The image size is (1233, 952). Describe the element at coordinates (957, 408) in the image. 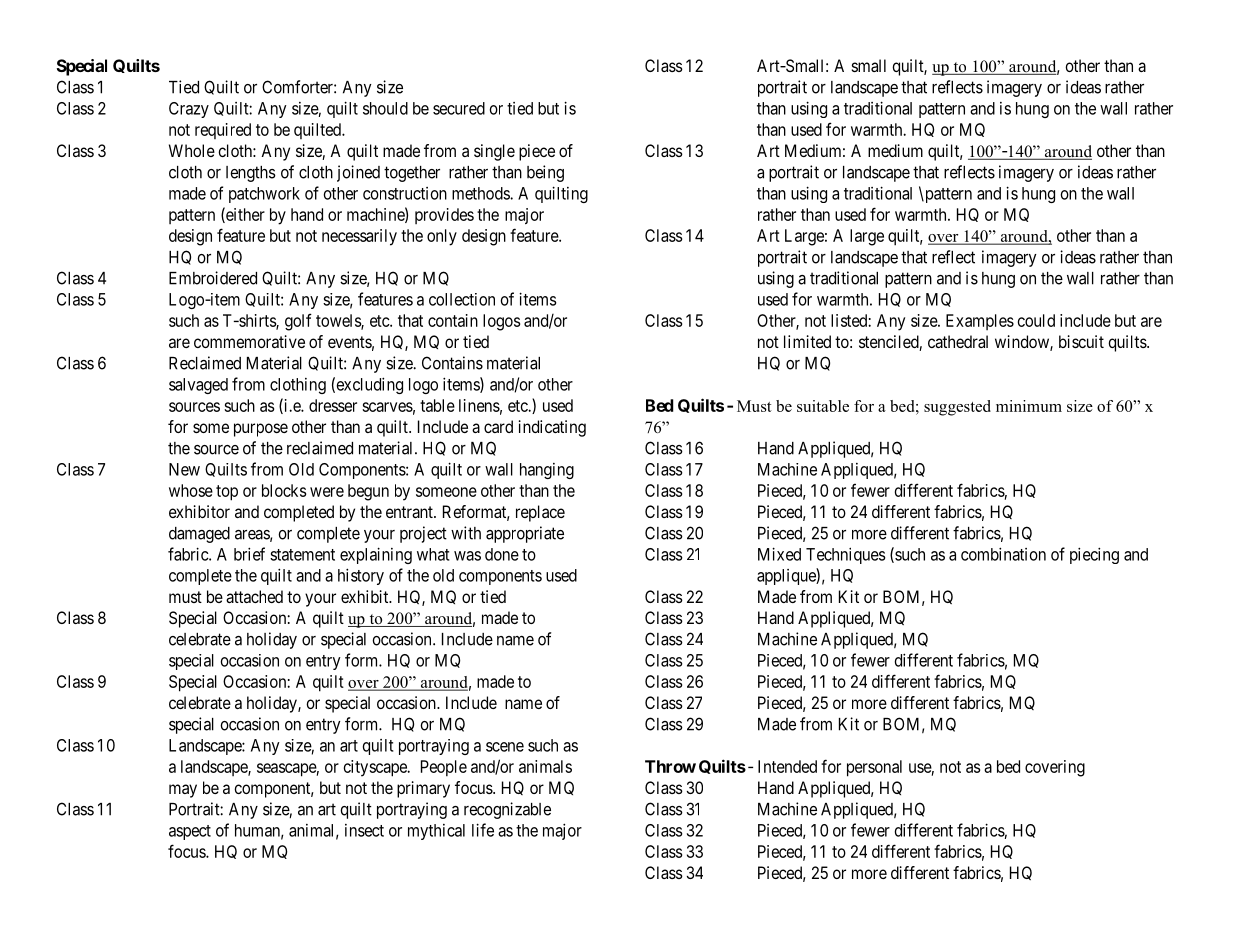

I see `suggested` at that location.
